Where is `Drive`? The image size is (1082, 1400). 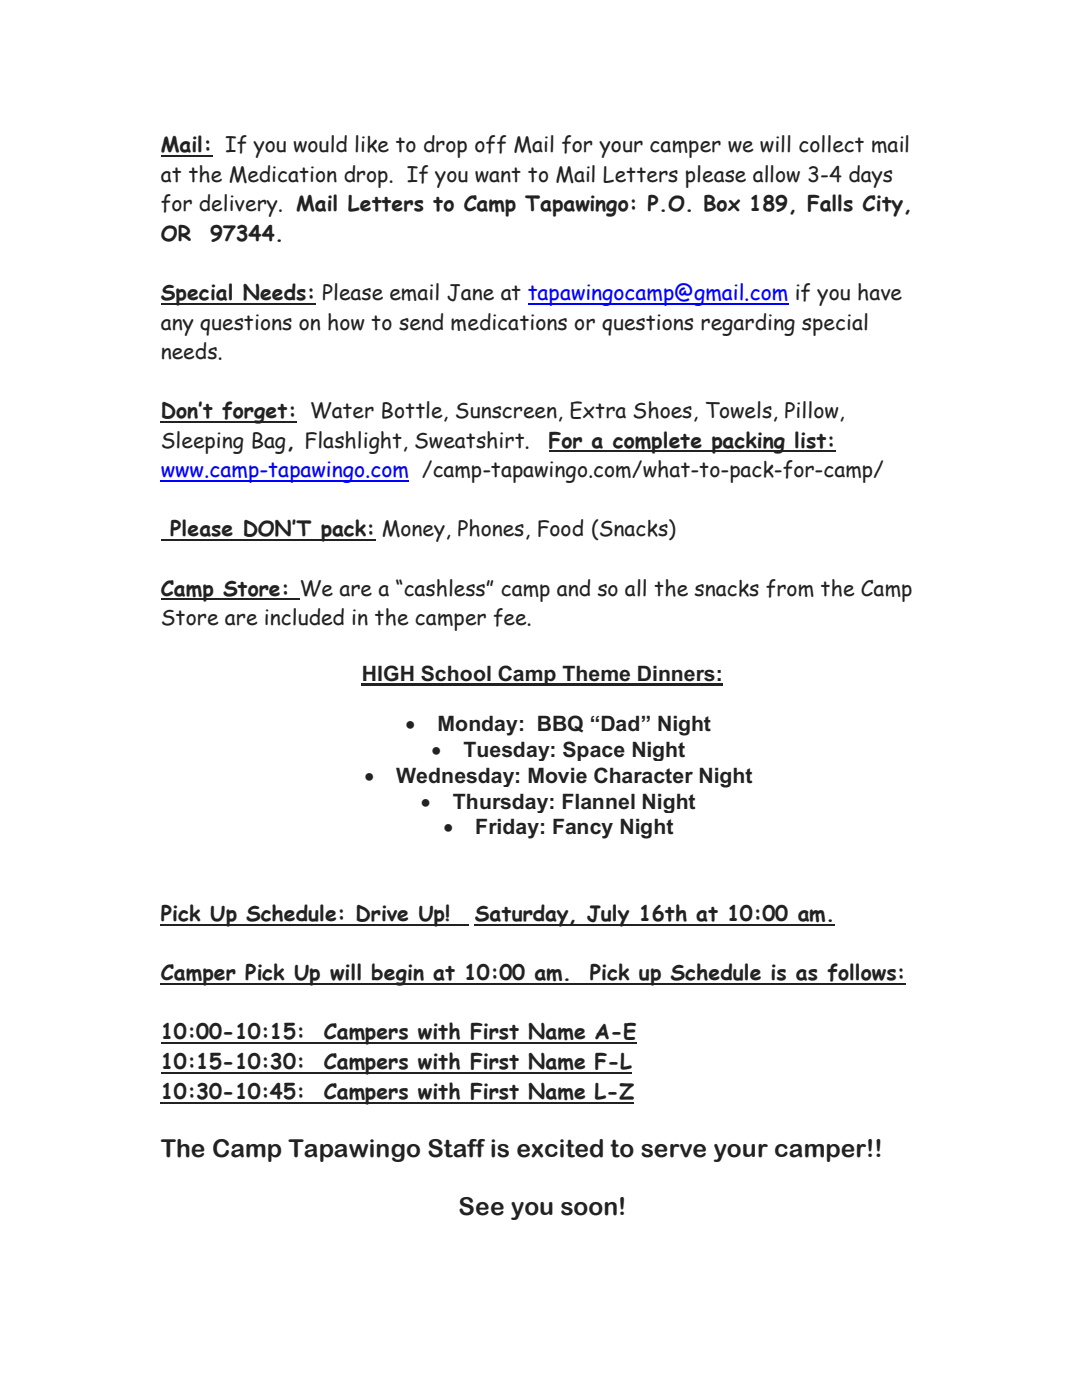 Drive is located at coordinates (383, 915).
